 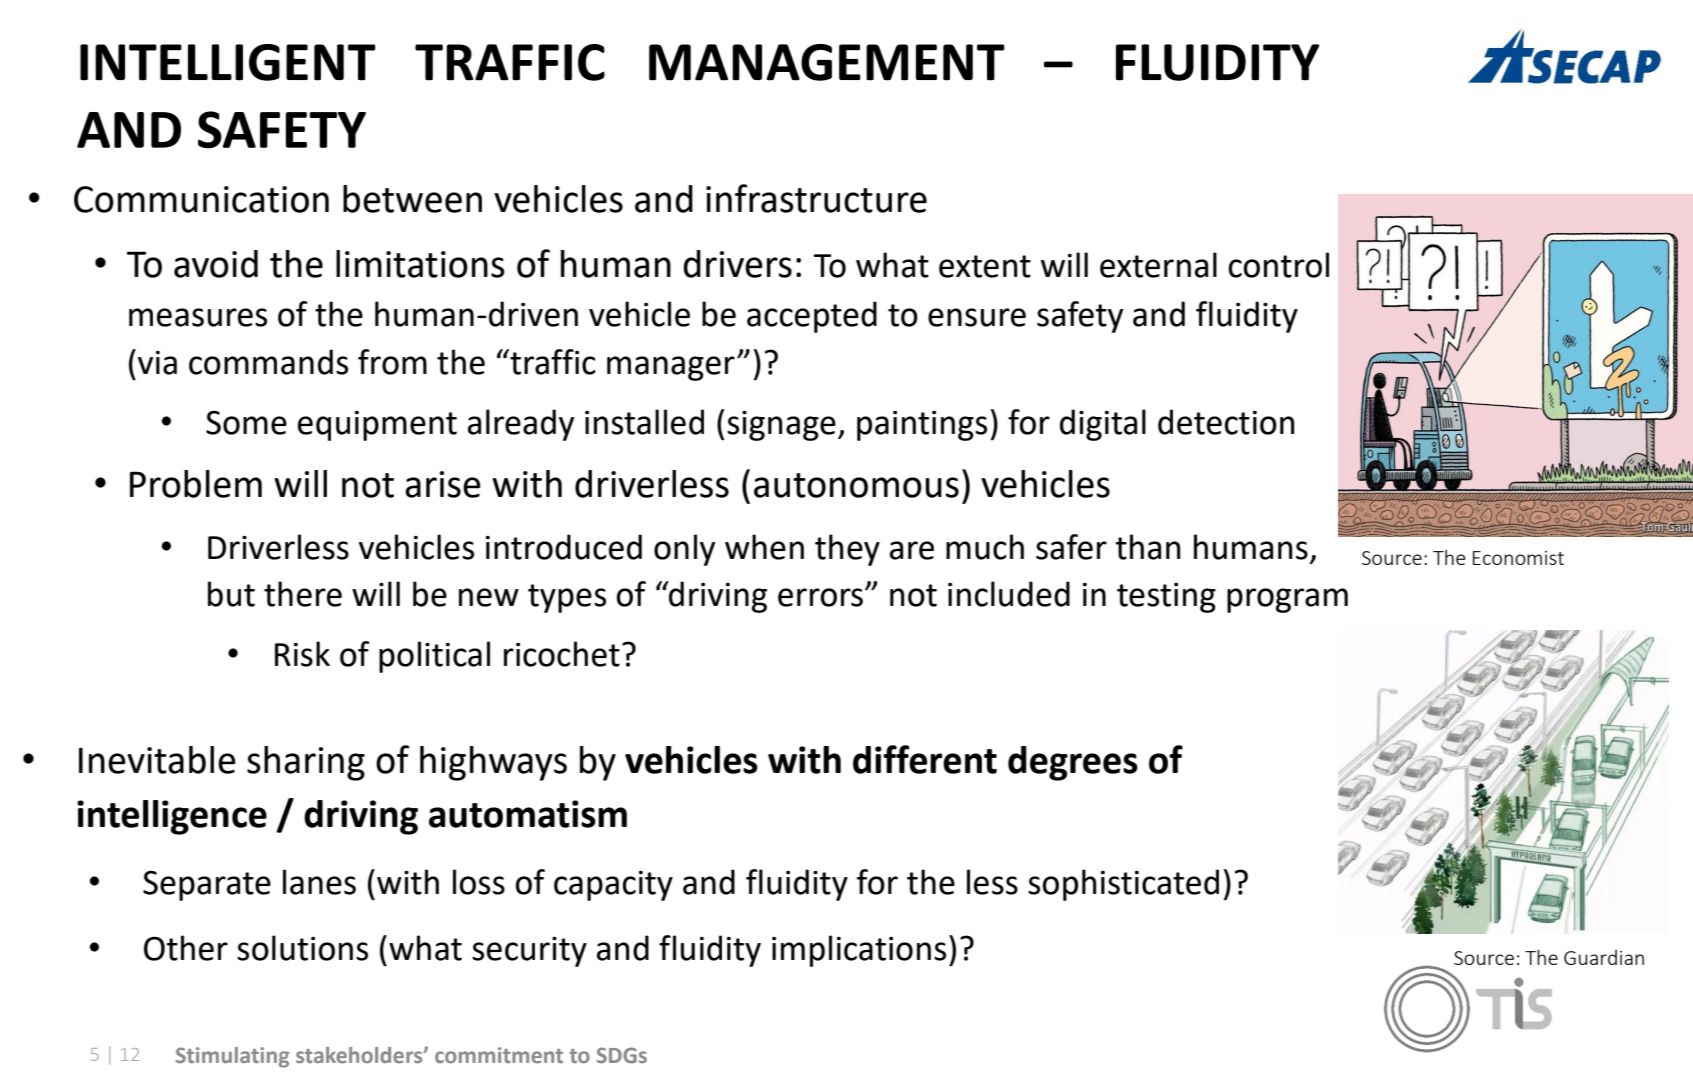 I want to click on accepted, so click(x=812, y=317).
